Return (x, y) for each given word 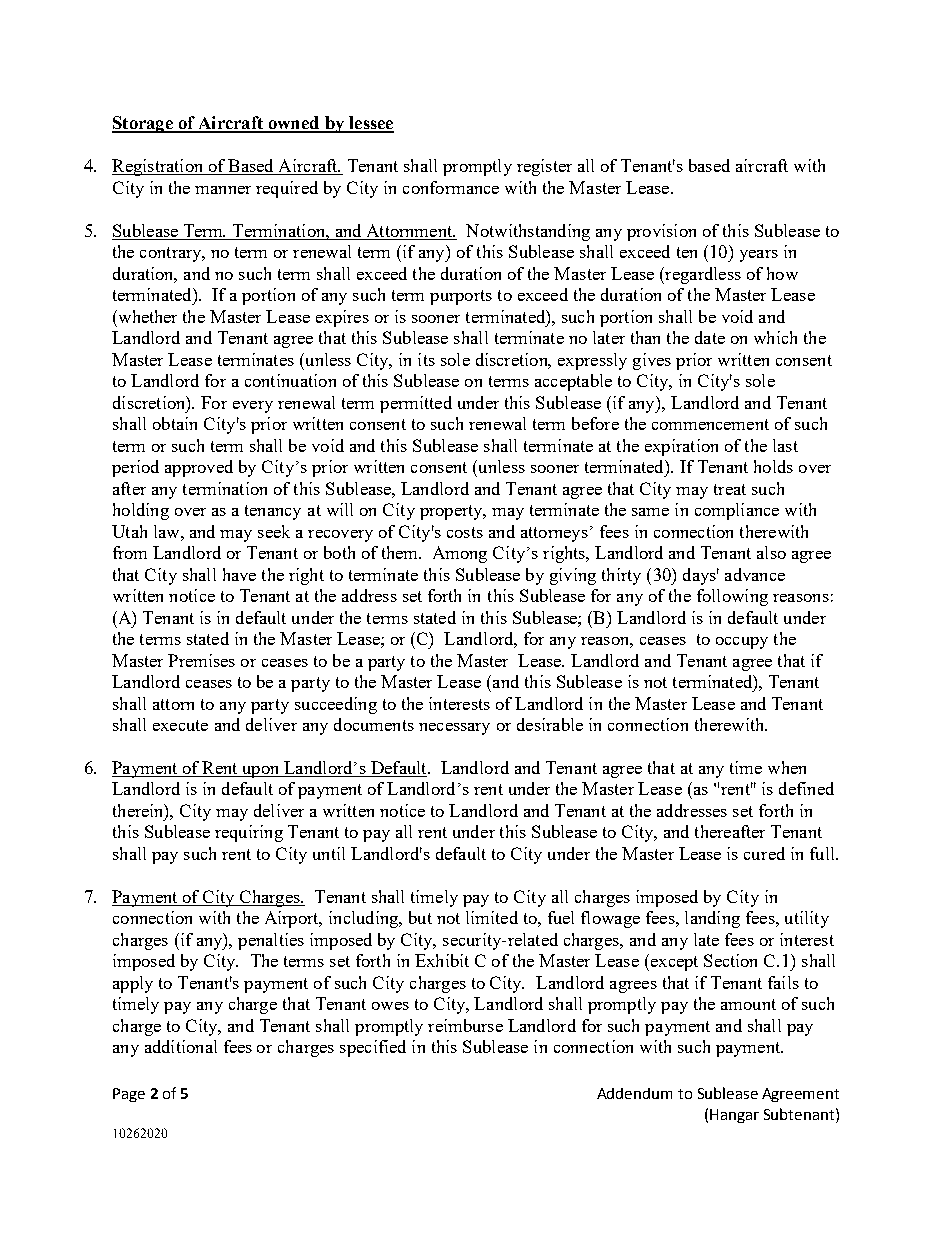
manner (223, 190)
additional (181, 1046)
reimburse (465, 1025)
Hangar (734, 1116)
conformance (451, 187)
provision (661, 232)
